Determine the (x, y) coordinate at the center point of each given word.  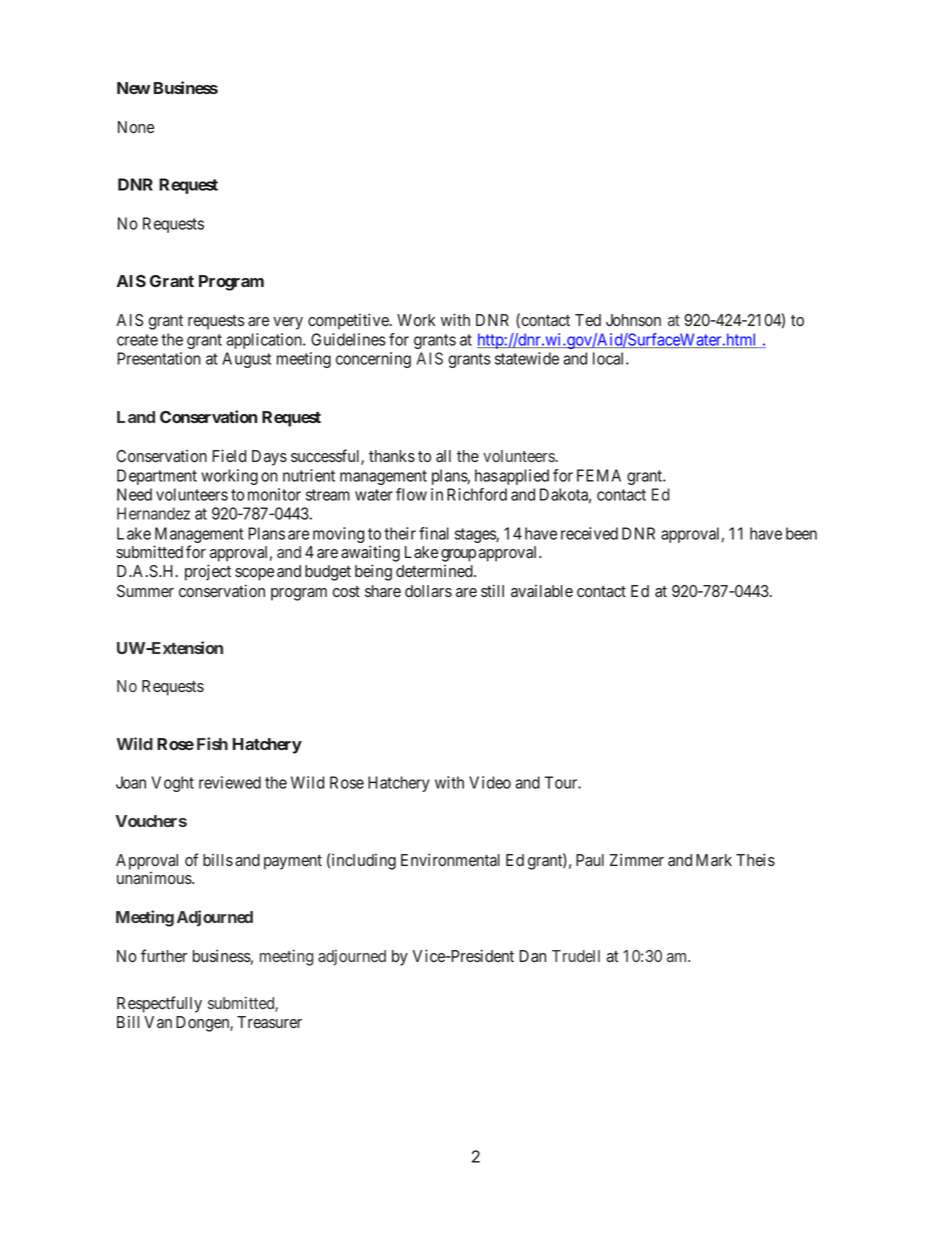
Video (490, 782)
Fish (212, 743)
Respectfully (159, 1004)
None (136, 127)
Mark (714, 860)
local (610, 358)
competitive (349, 321)
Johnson (633, 320)
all (443, 456)
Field (229, 455)
